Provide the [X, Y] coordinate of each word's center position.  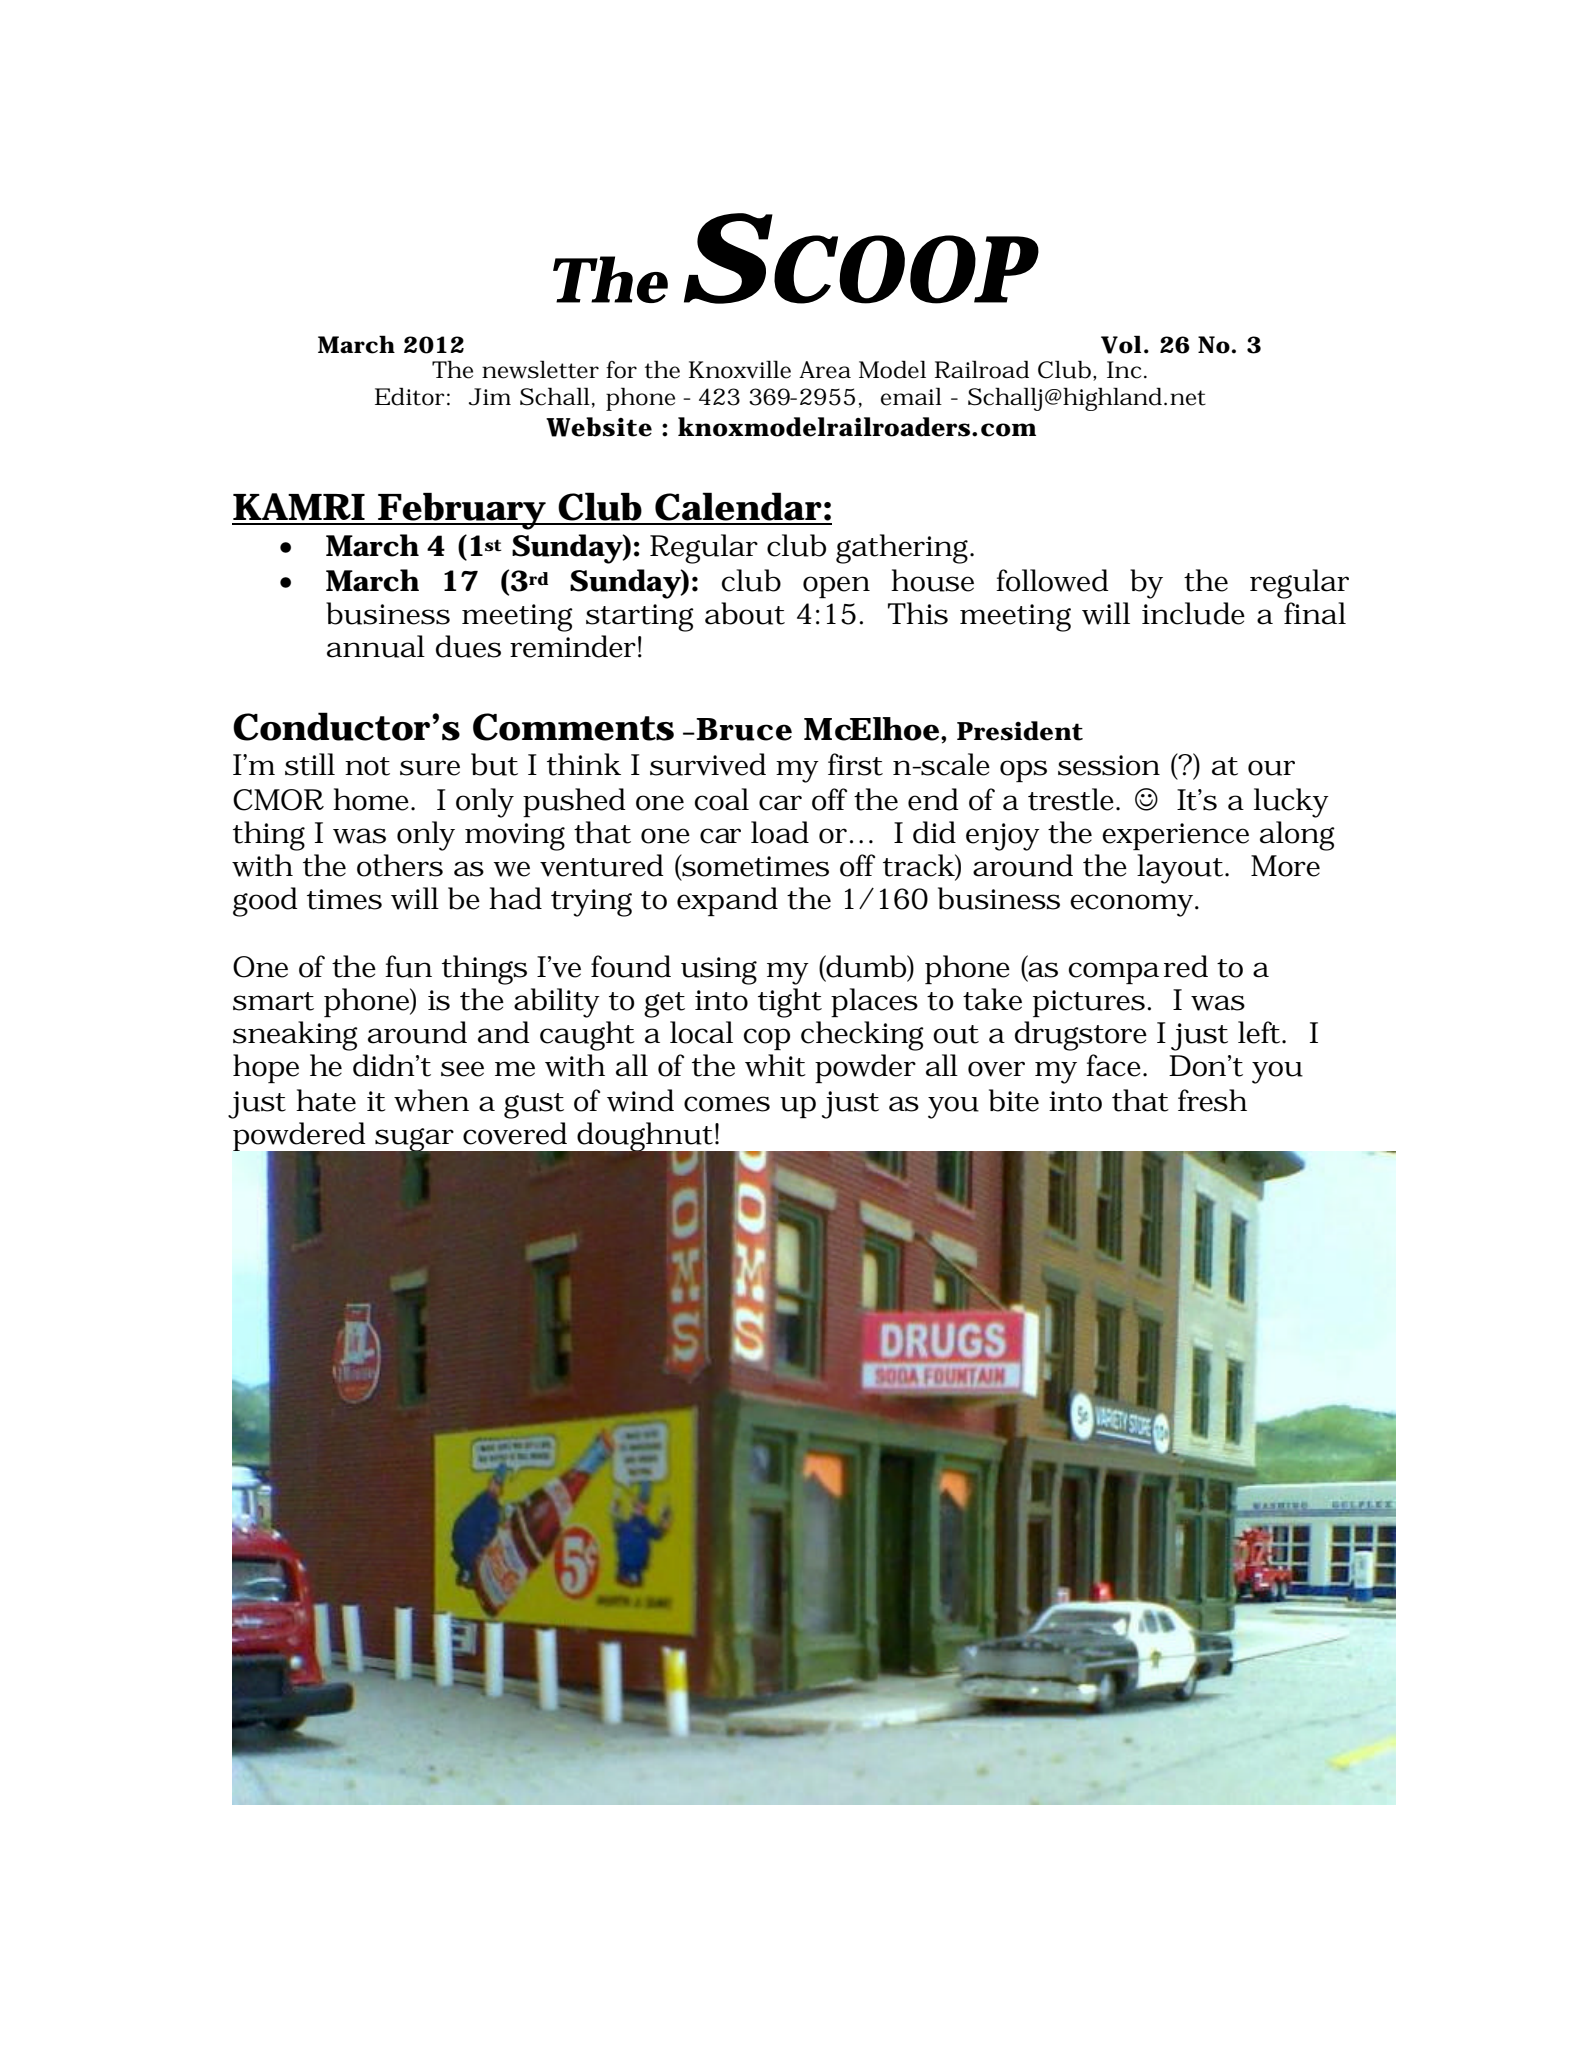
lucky [1291, 803]
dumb [866, 967]
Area [825, 370]
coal [722, 799]
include [1193, 613]
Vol [1121, 344]
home [372, 799]
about [745, 613]
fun [408, 966]
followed [1052, 580]
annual [376, 646]
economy [1133, 905]
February [461, 511]
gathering [904, 549]
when [431, 1100]
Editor [410, 396]
